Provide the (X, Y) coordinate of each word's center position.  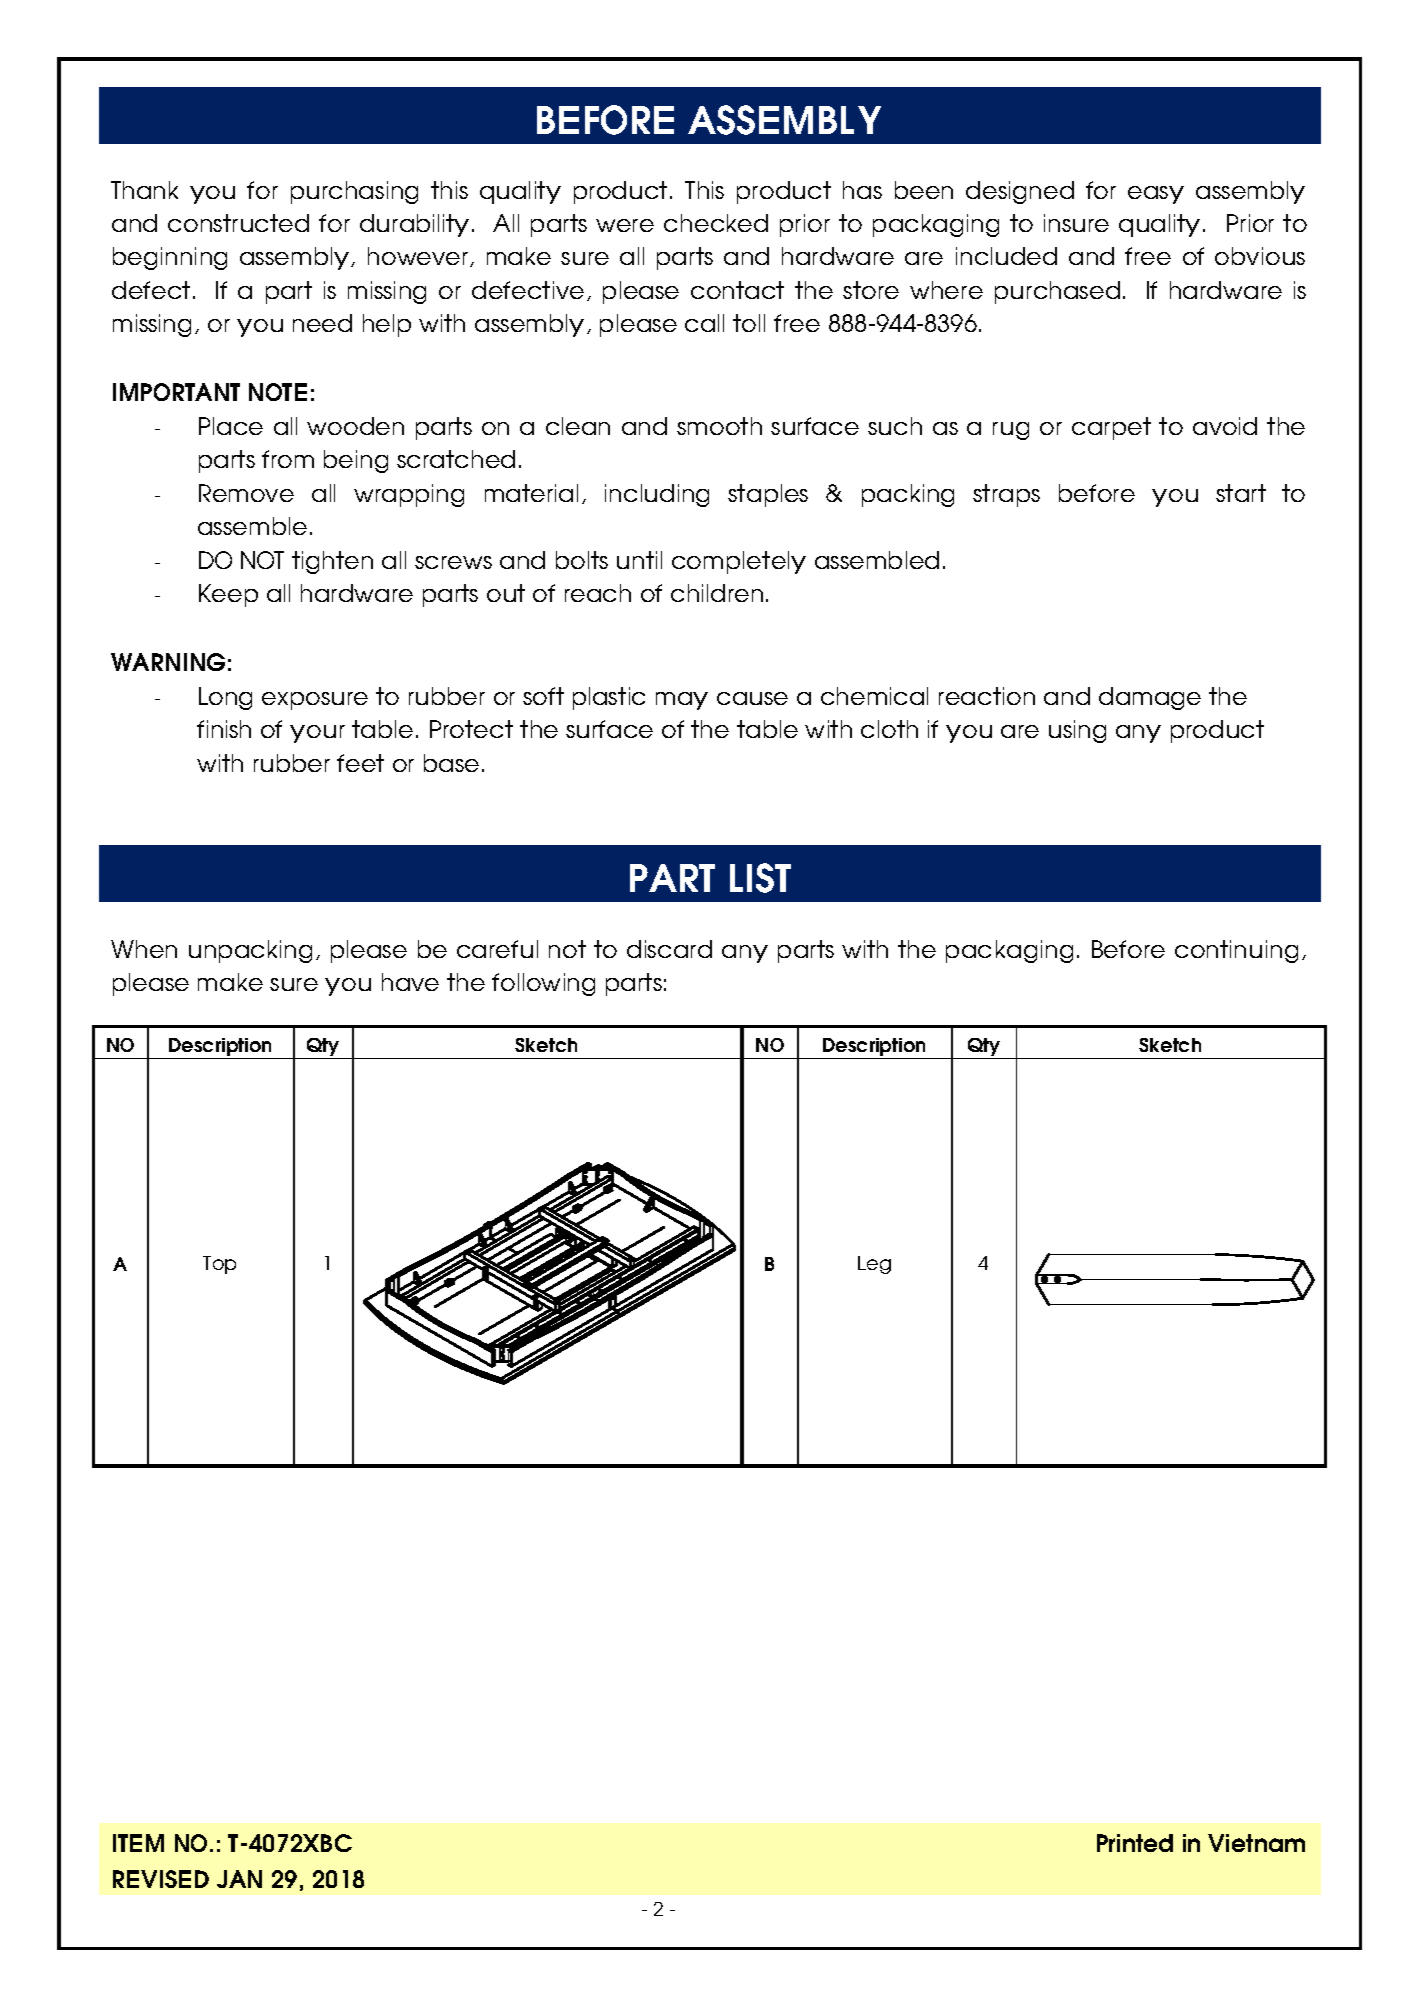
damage (1150, 698)
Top (219, 1265)
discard (669, 949)
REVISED (161, 1879)
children (717, 593)
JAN (239, 1879)
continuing (1236, 951)
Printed (1135, 1843)
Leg (874, 1265)
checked (716, 223)
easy (1156, 195)
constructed (238, 223)
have (410, 982)
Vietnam (1256, 1843)
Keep (228, 595)
